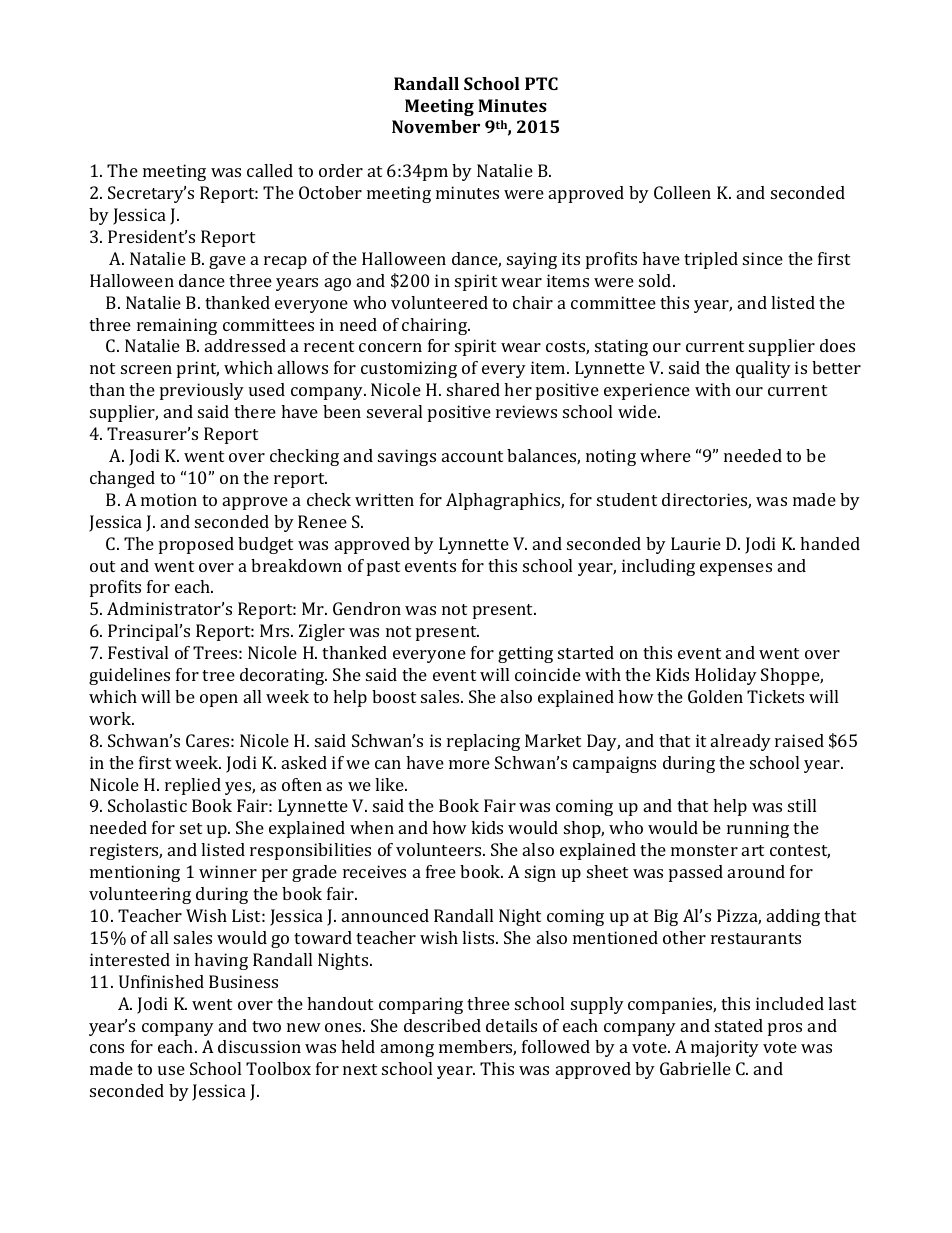 The height and width of the page is (1233, 952). What do you see at coordinates (383, 568) in the page?
I see `past` at bounding box center [383, 568].
